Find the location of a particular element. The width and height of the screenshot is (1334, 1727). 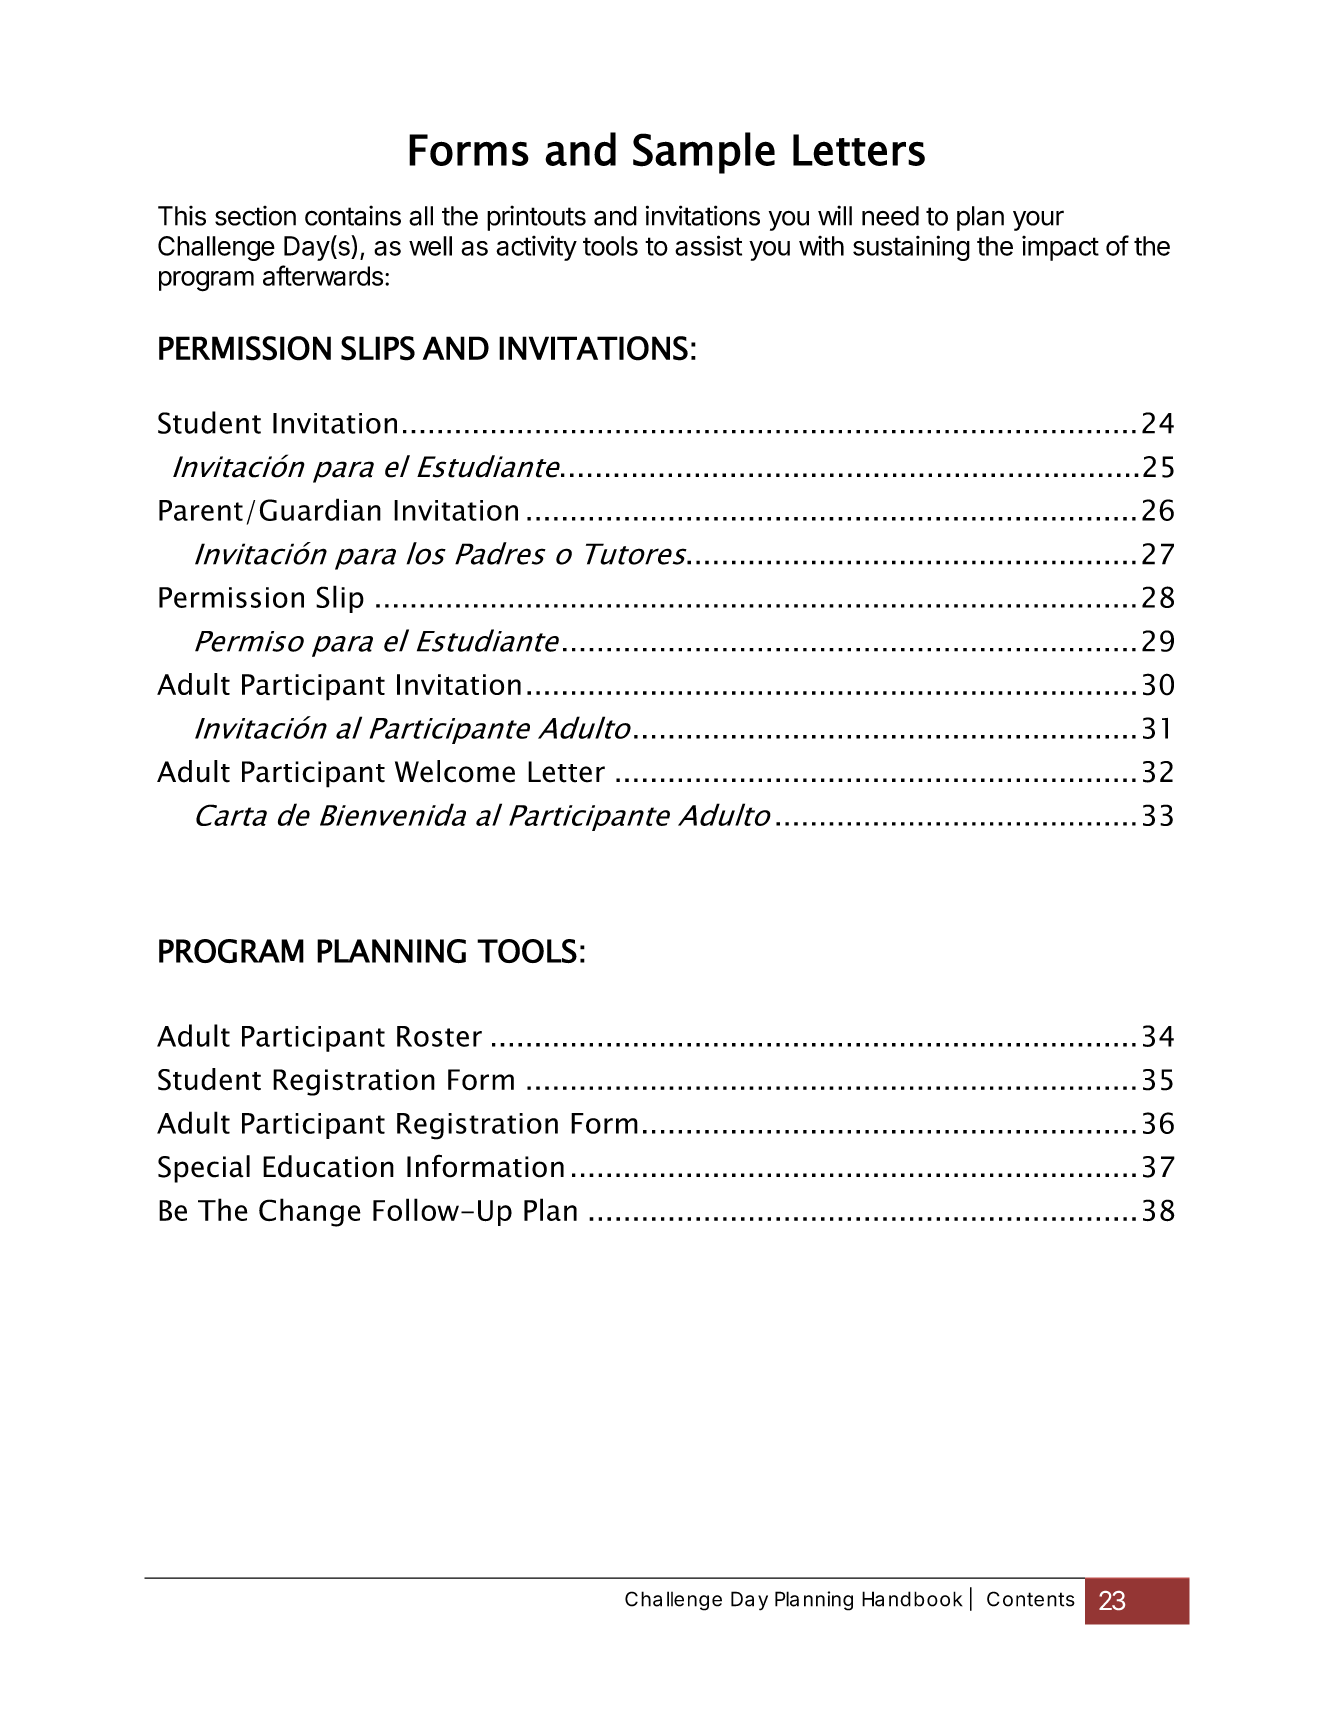

Education is located at coordinates (328, 1166).
